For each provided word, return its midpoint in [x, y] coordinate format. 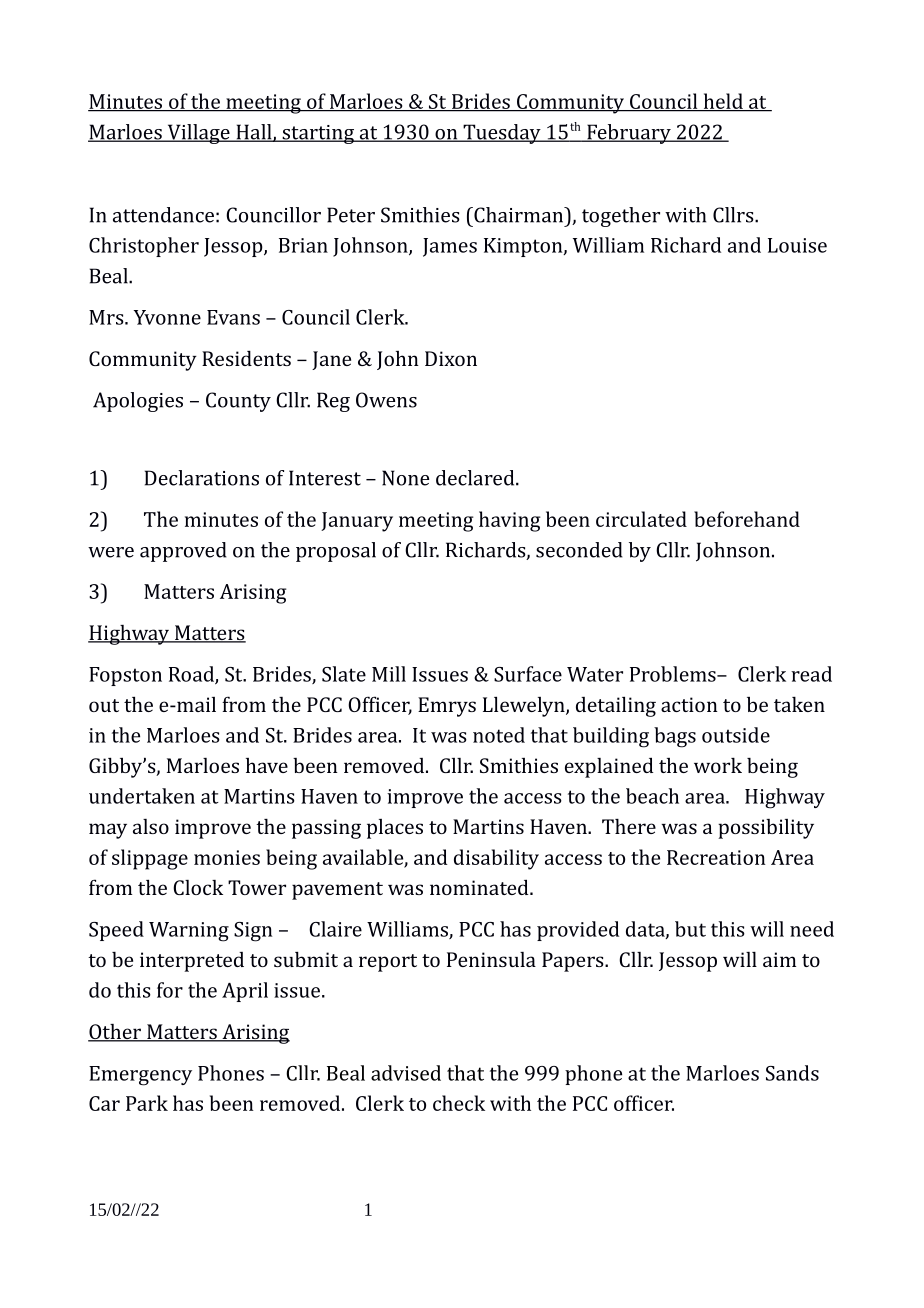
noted [499, 735]
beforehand [747, 519]
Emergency [140, 1076]
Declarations [202, 478]
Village [198, 134]
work [718, 765]
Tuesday [502, 134]
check [459, 1103]
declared [476, 478]
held [723, 102]
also [151, 826]
